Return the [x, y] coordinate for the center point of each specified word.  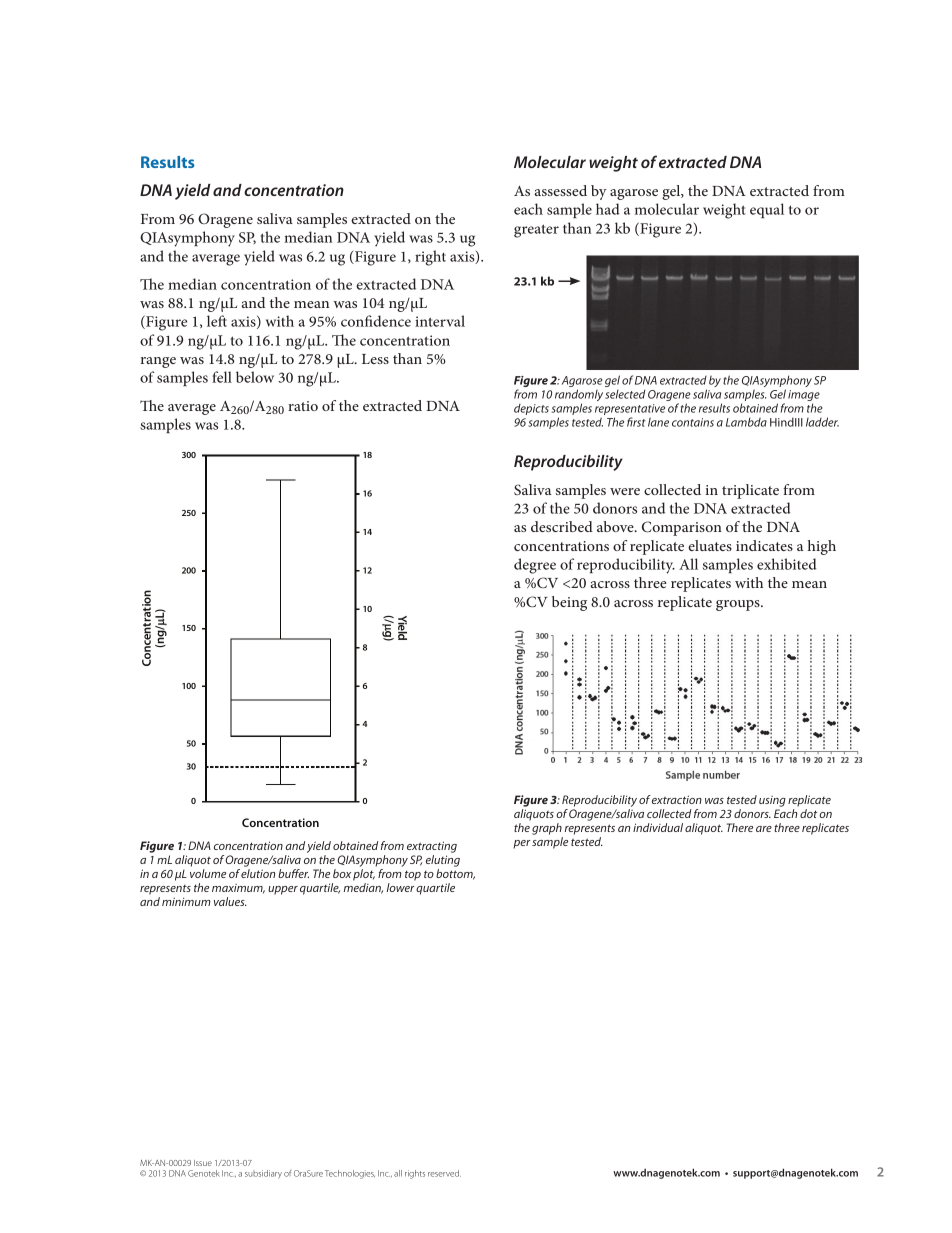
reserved [444, 1173]
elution [258, 873]
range [158, 362]
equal [767, 210]
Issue [203, 1163]
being [569, 603]
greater [536, 231]
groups [739, 605]
